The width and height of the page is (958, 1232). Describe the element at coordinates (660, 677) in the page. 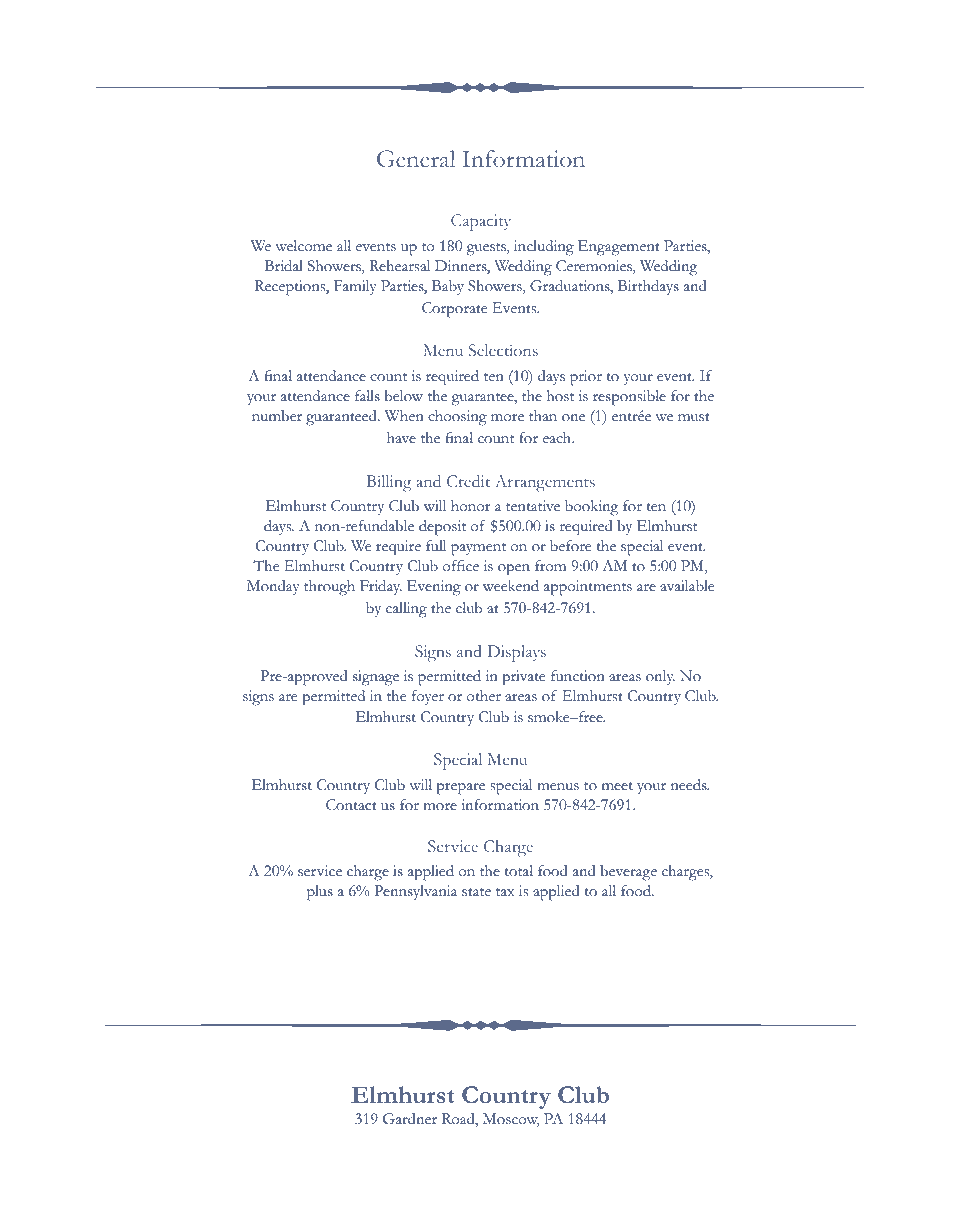

I see `only` at that location.
